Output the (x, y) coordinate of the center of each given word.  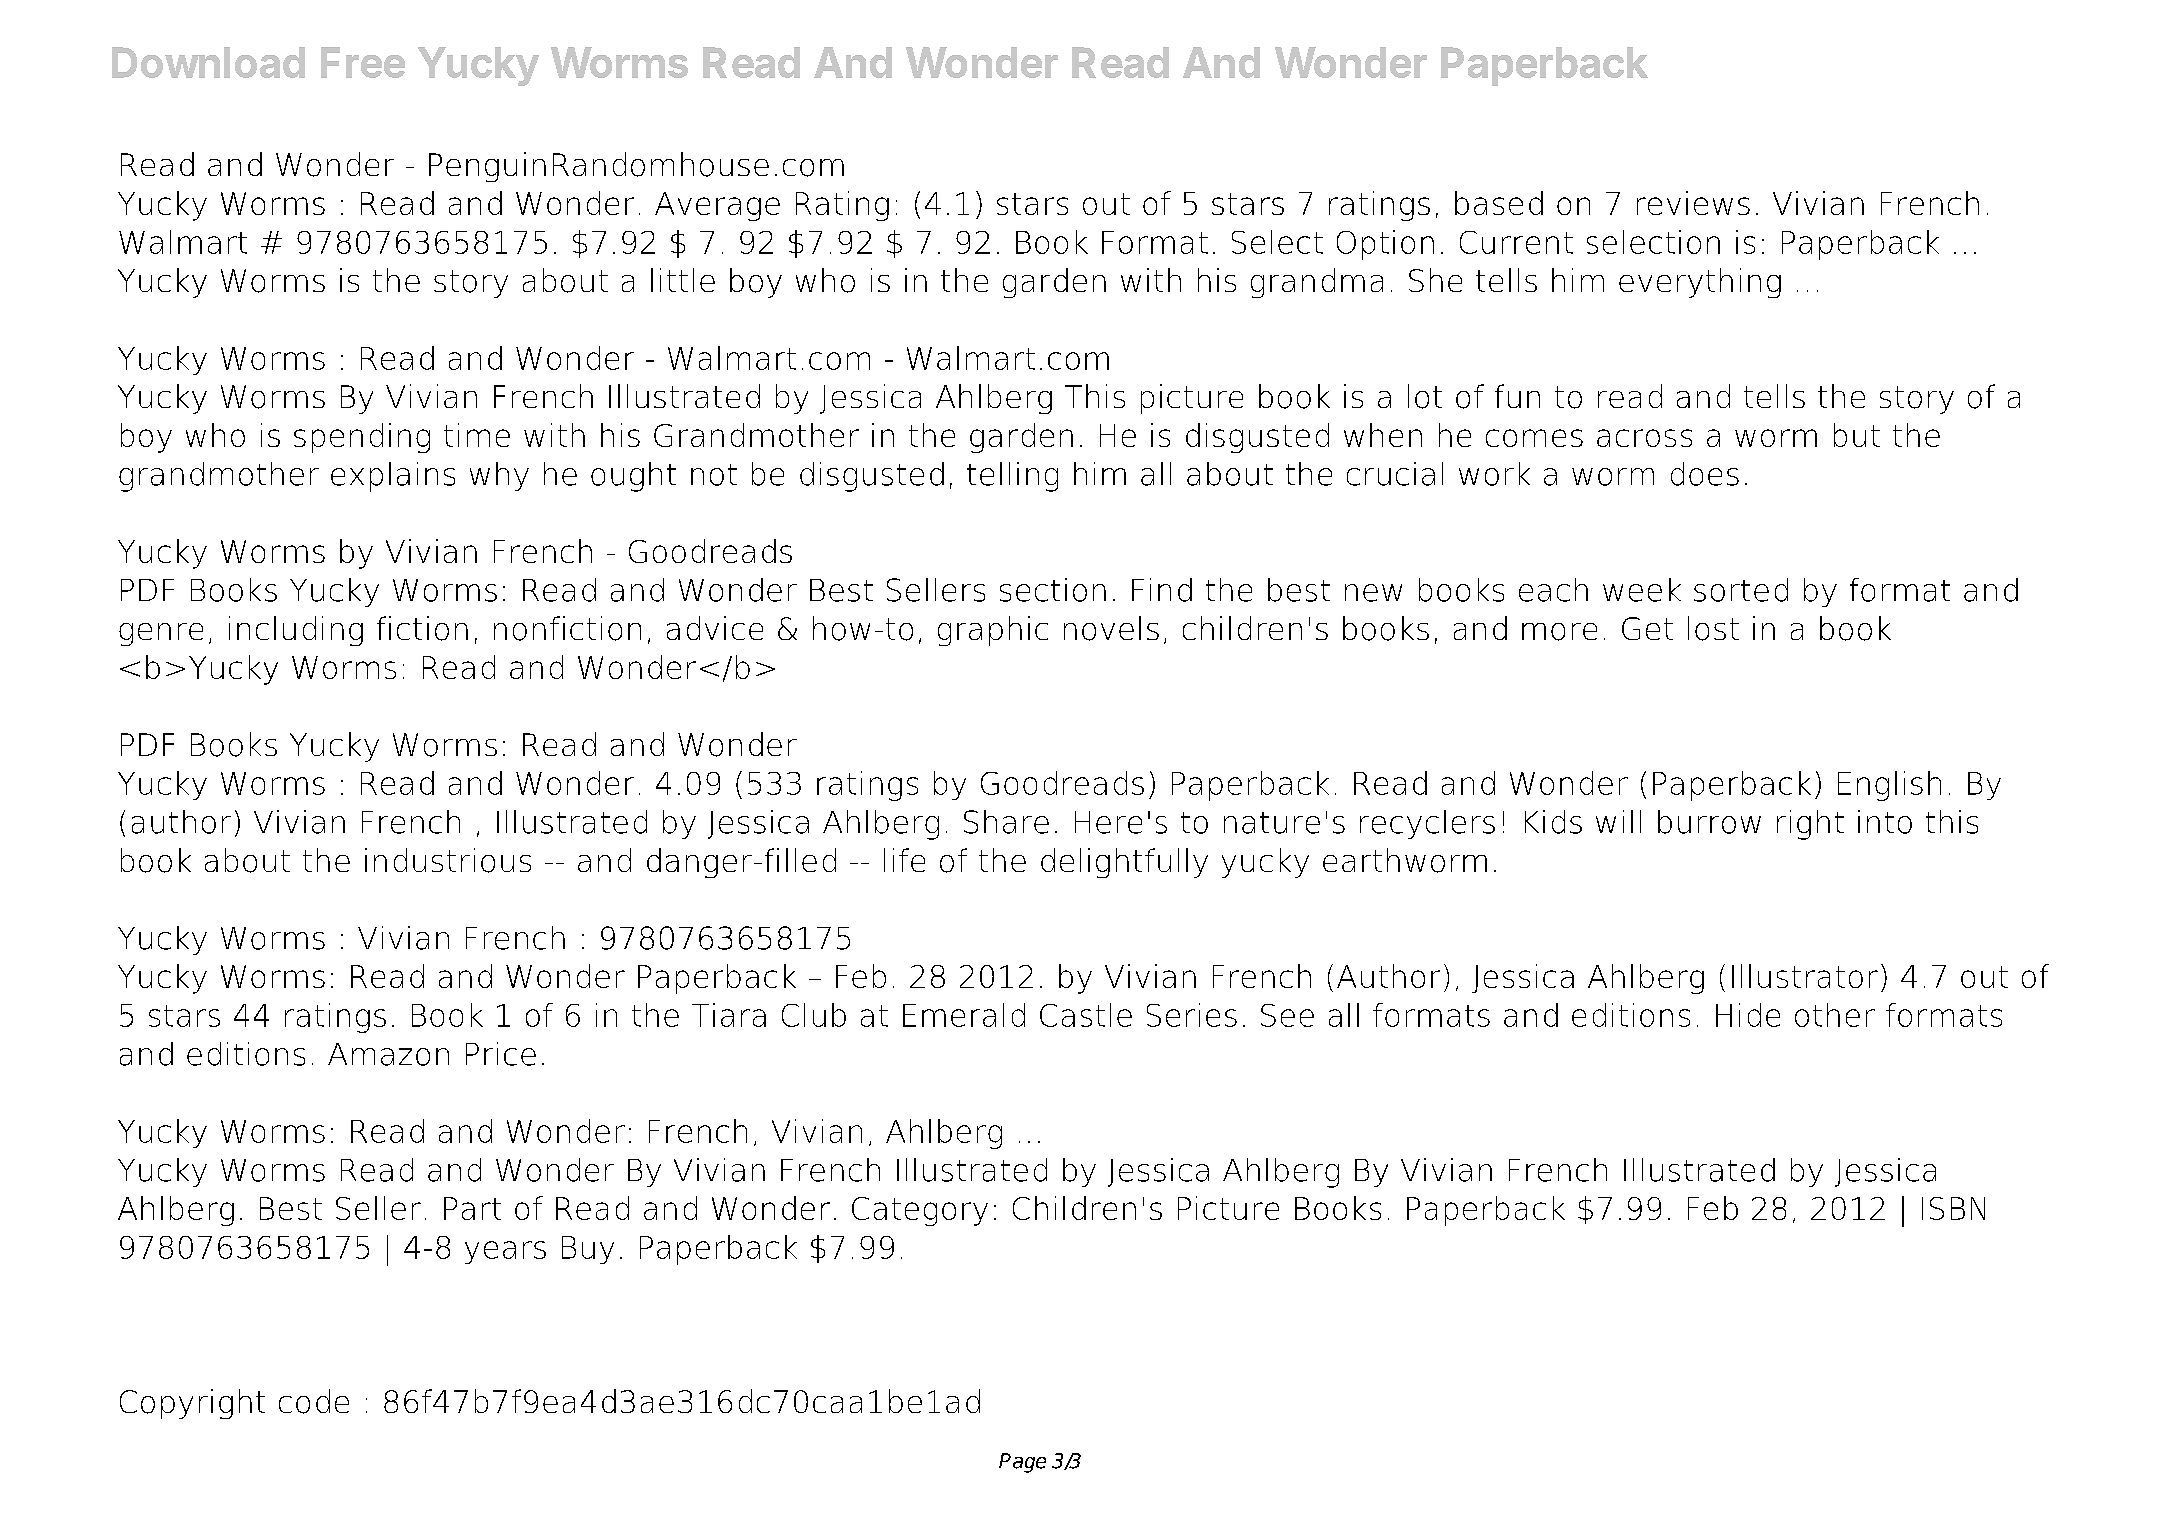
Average (717, 206)
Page (1022, 1463)
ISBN (1953, 1208)
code (314, 1401)
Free (363, 62)
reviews (1693, 203)
